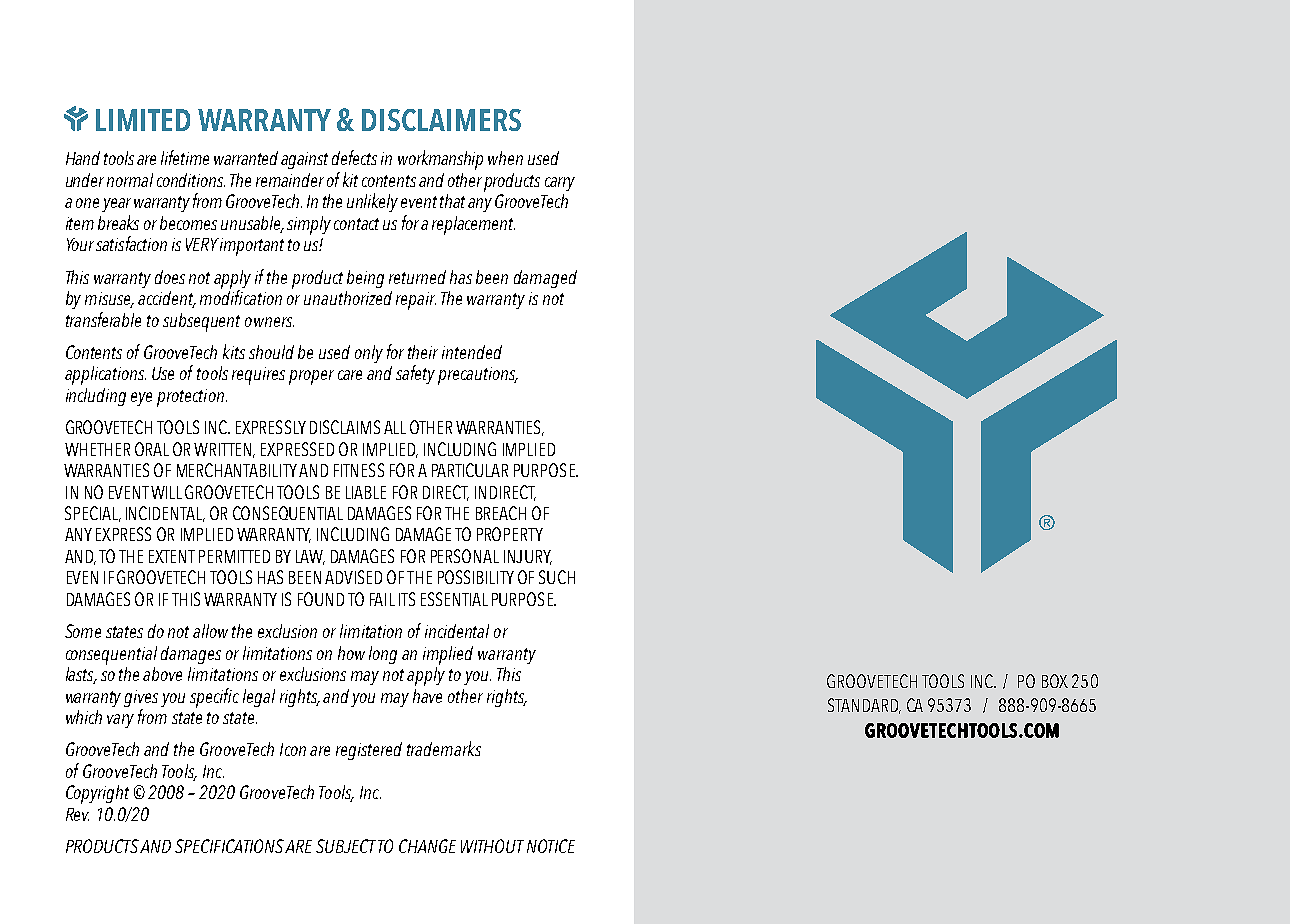  Describe the element at coordinates (162, 674) in the screenshot. I see `above` at that location.
